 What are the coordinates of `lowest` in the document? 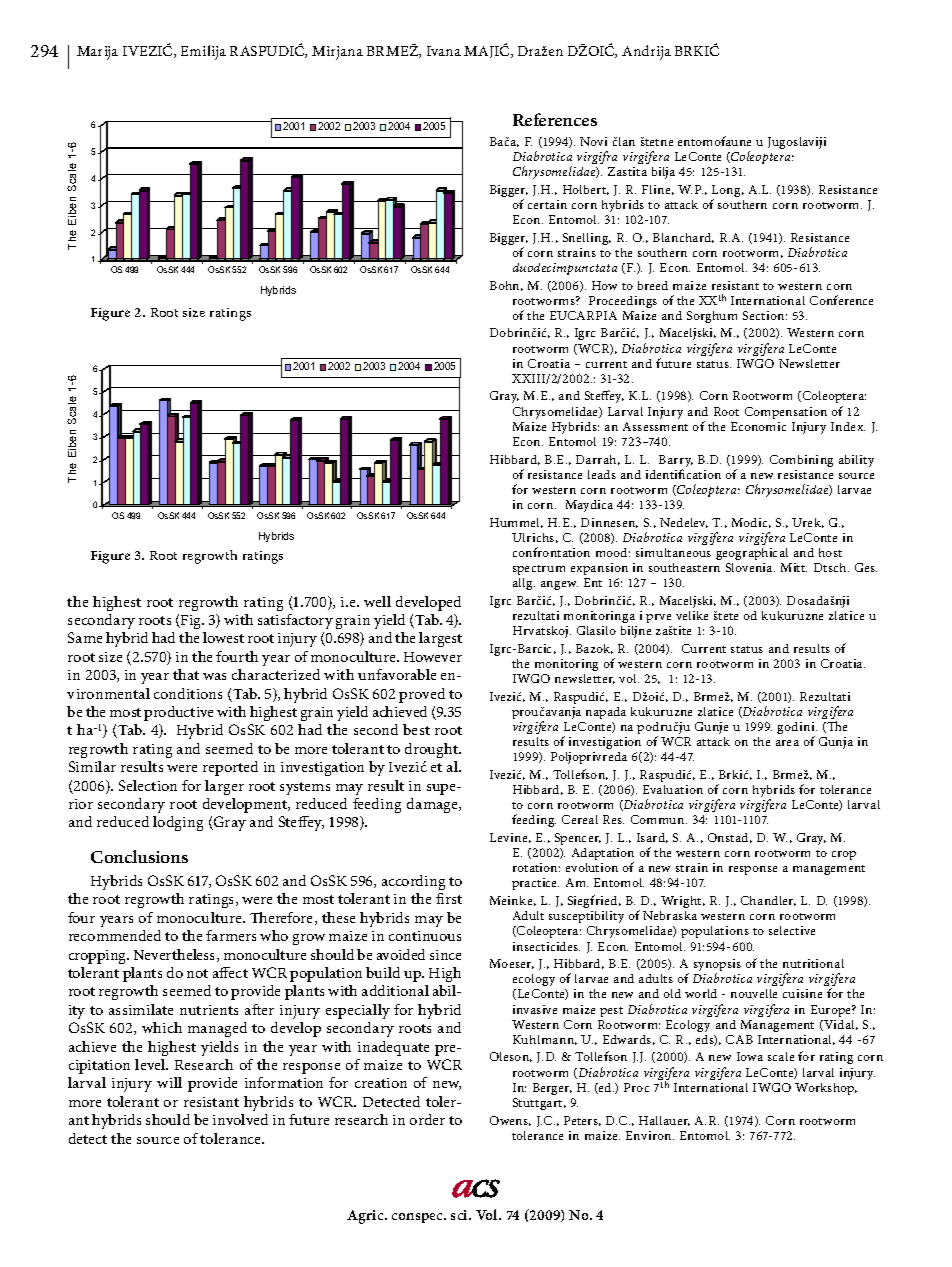 It's located at (223, 637).
